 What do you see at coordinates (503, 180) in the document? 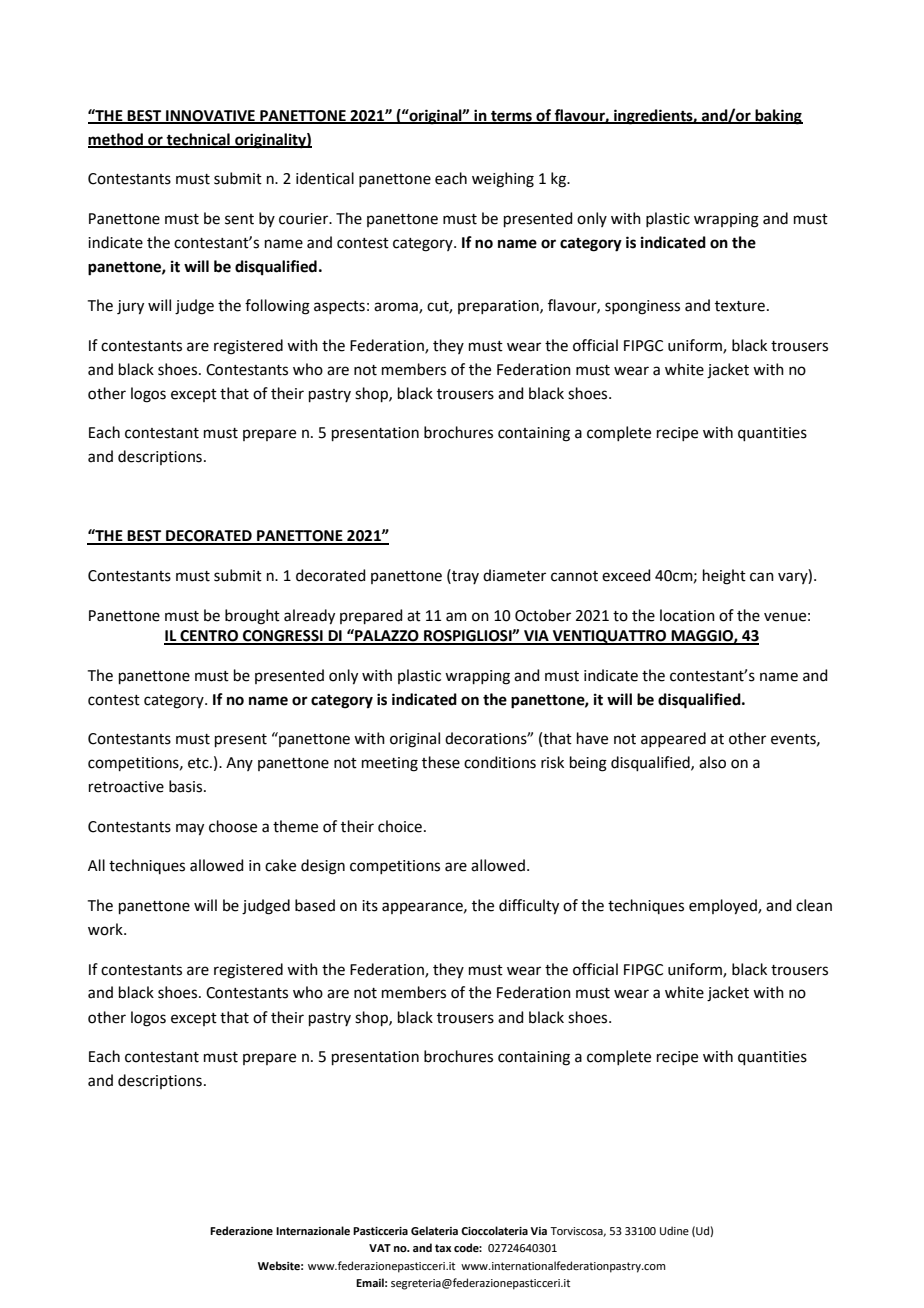
I see `weighing` at bounding box center [503, 180].
